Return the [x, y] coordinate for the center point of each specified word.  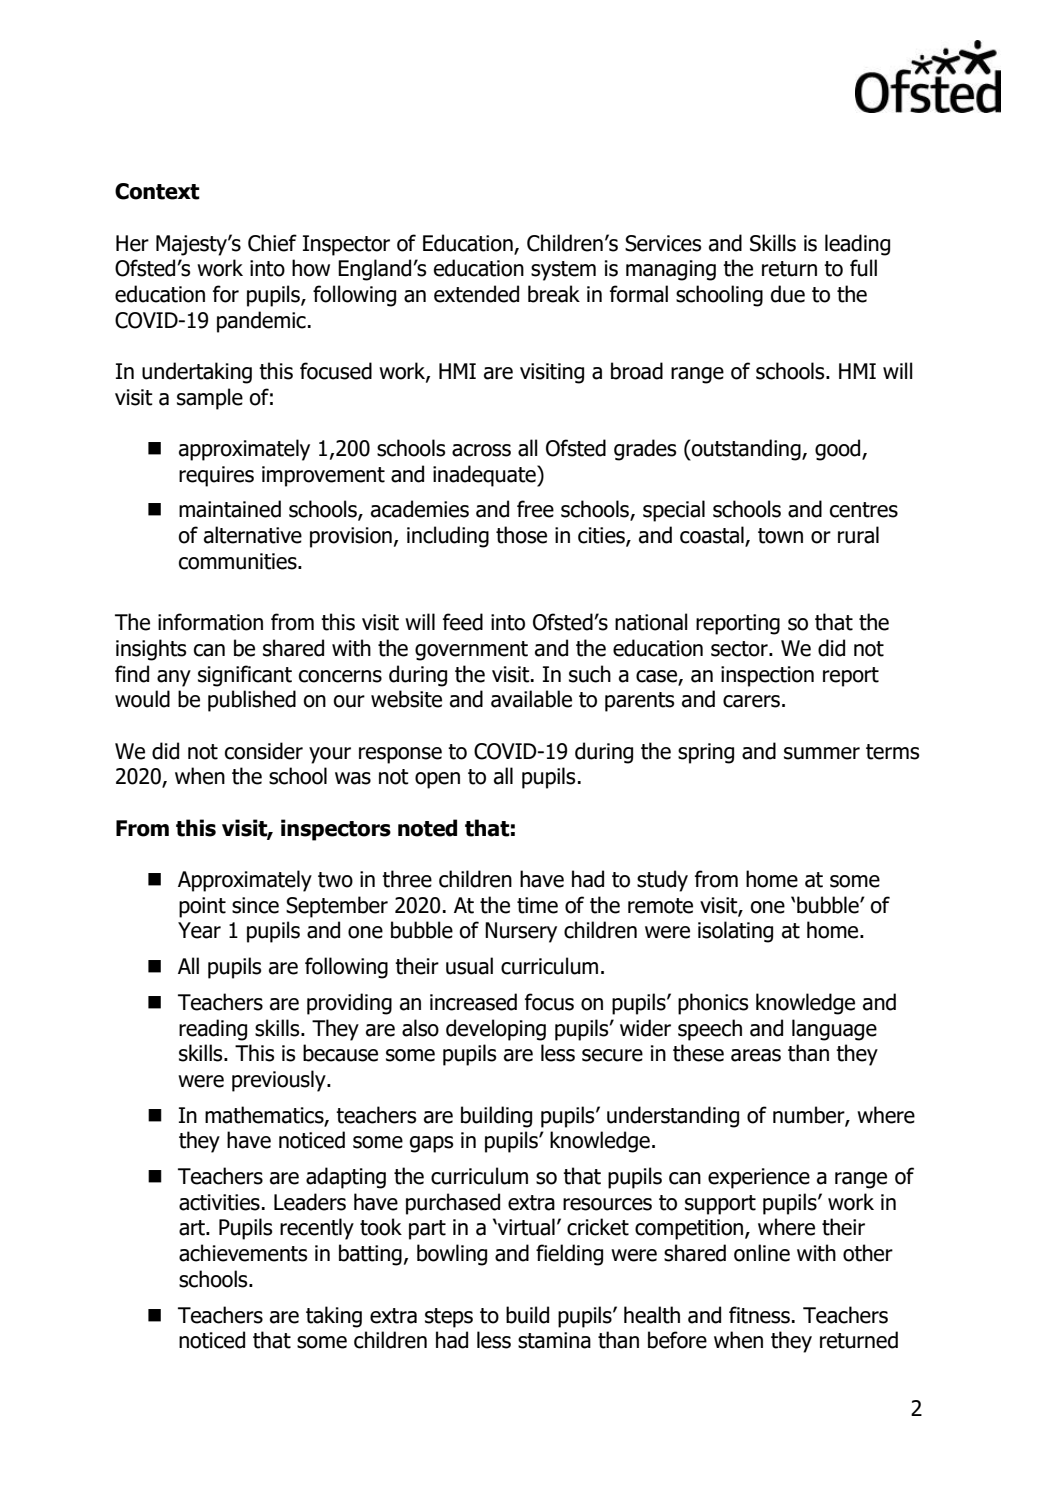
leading [857, 245]
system [563, 271]
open [437, 780]
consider [264, 751]
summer [822, 753]
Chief [272, 243]
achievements [243, 1253]
